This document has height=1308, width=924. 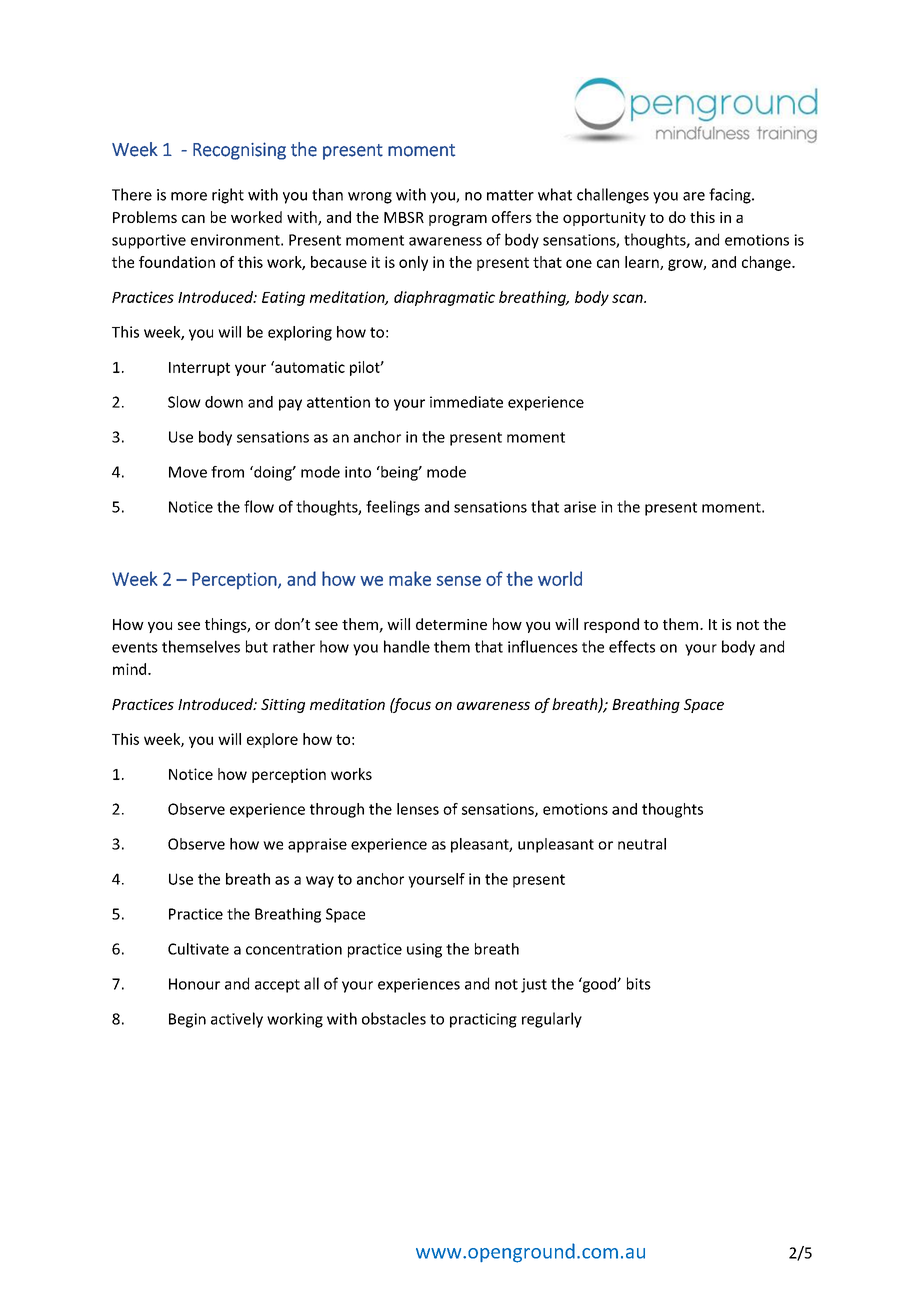 I want to click on handle, so click(x=407, y=646).
